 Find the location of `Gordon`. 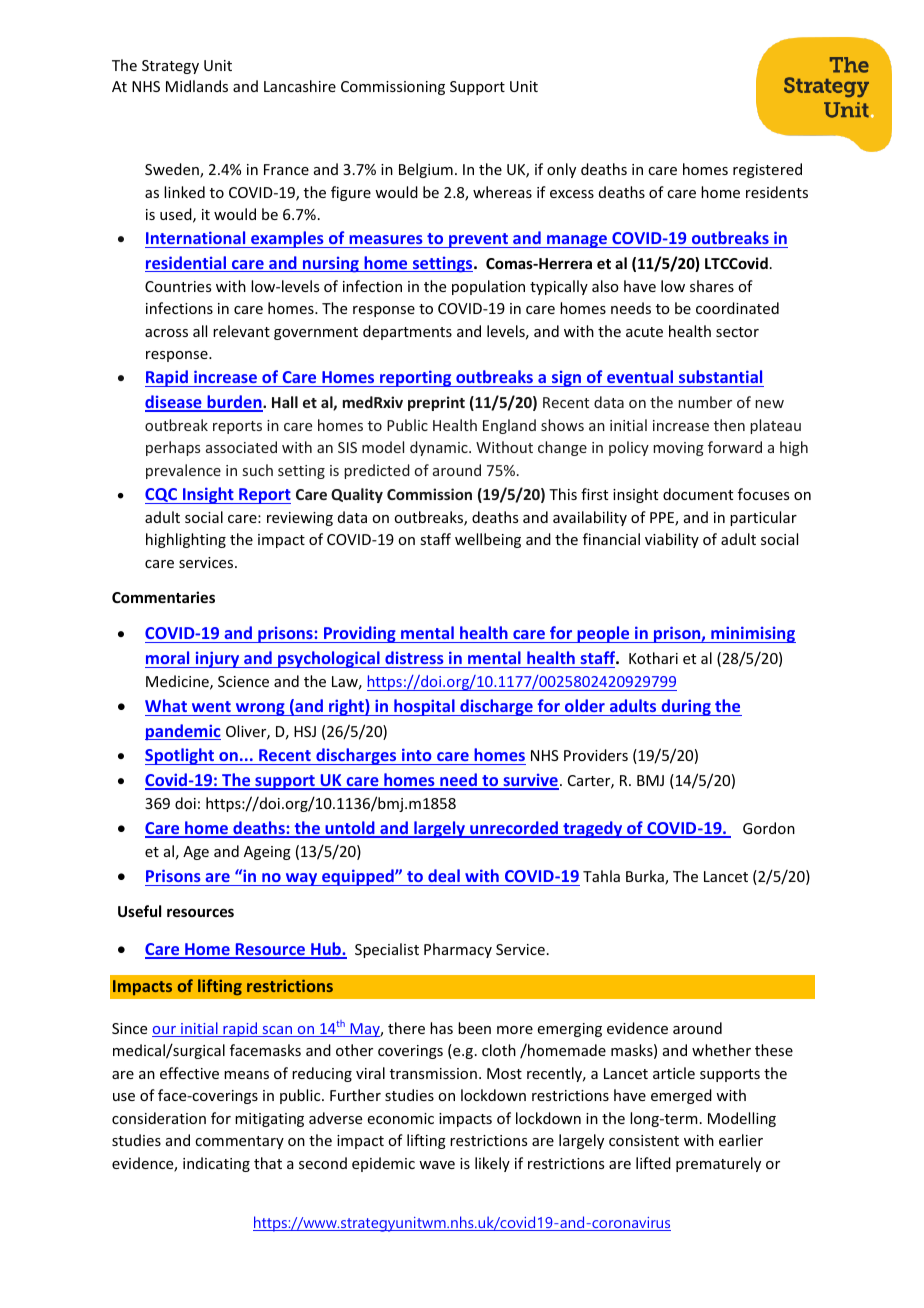

Gordon is located at coordinates (769, 828).
